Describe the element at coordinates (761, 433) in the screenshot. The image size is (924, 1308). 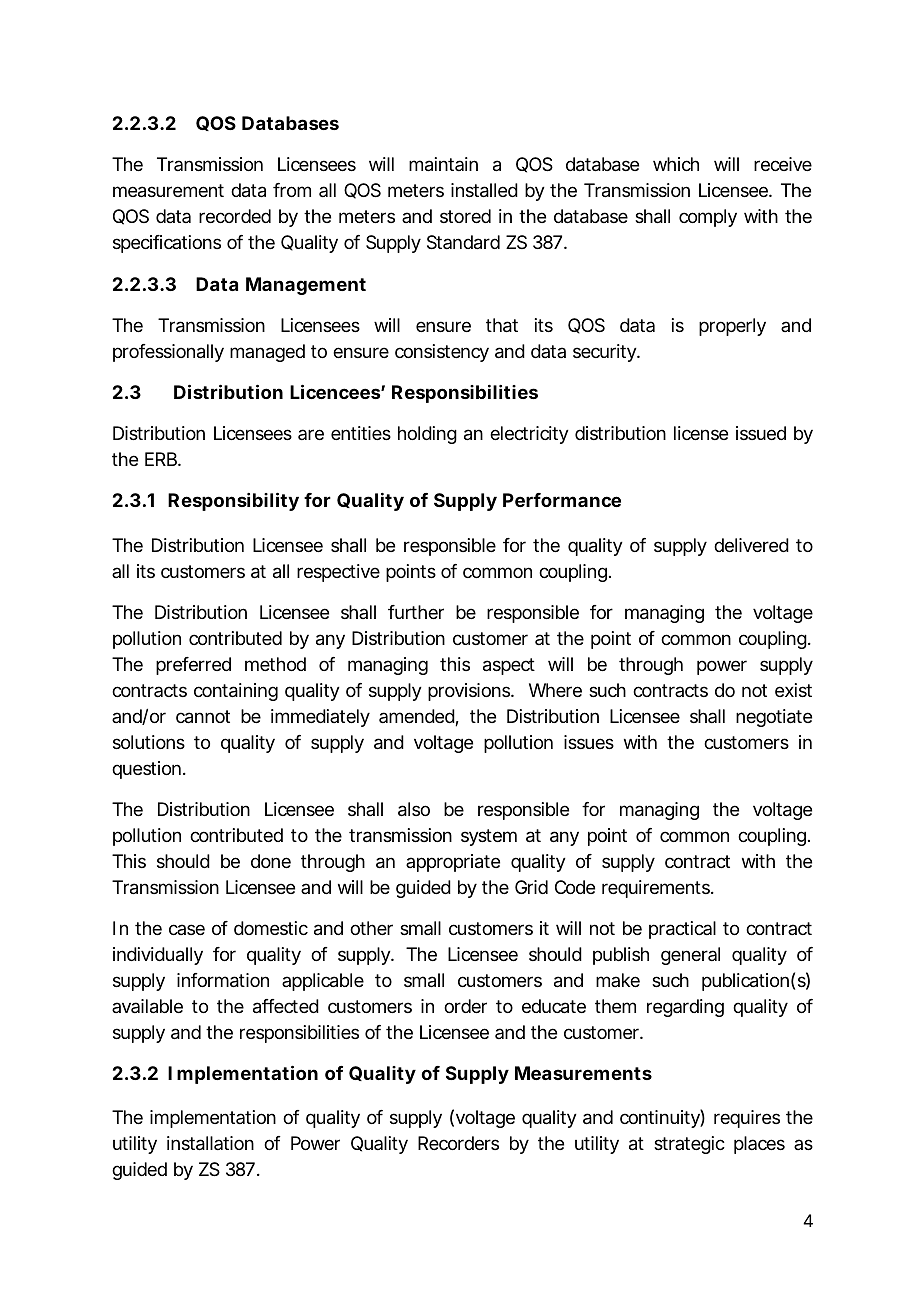
I see `issued` at that location.
